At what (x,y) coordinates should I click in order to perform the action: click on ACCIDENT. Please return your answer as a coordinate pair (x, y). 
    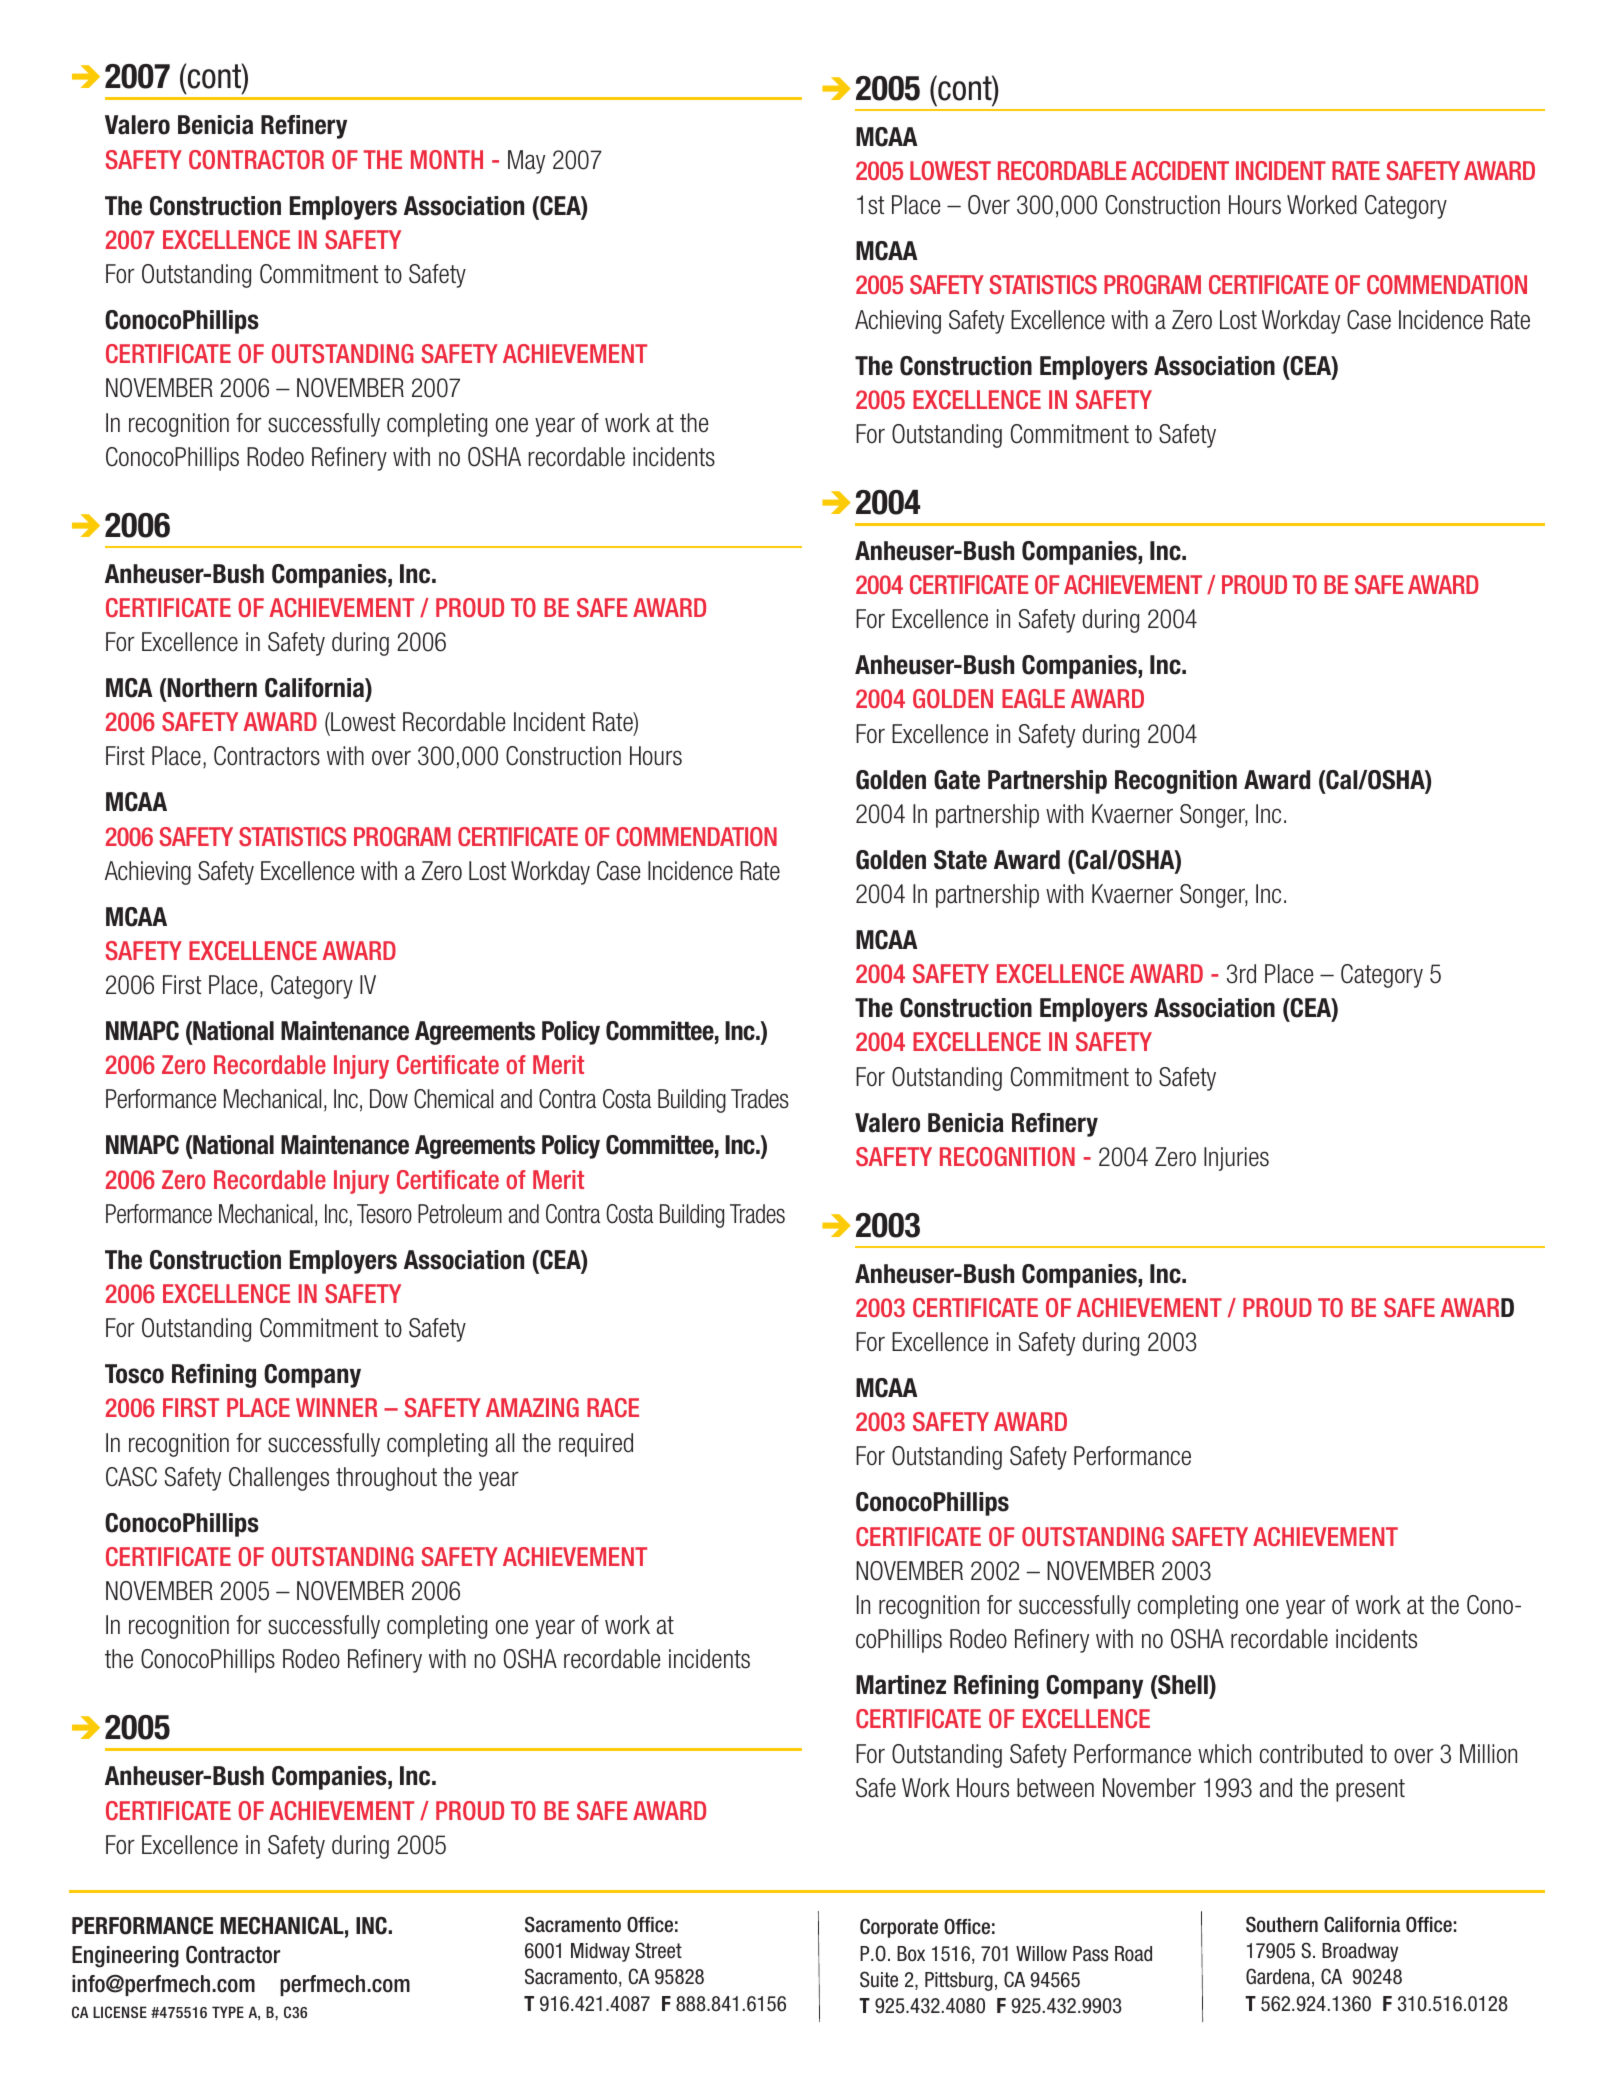
    Looking at the image, I should click on (1180, 170).
